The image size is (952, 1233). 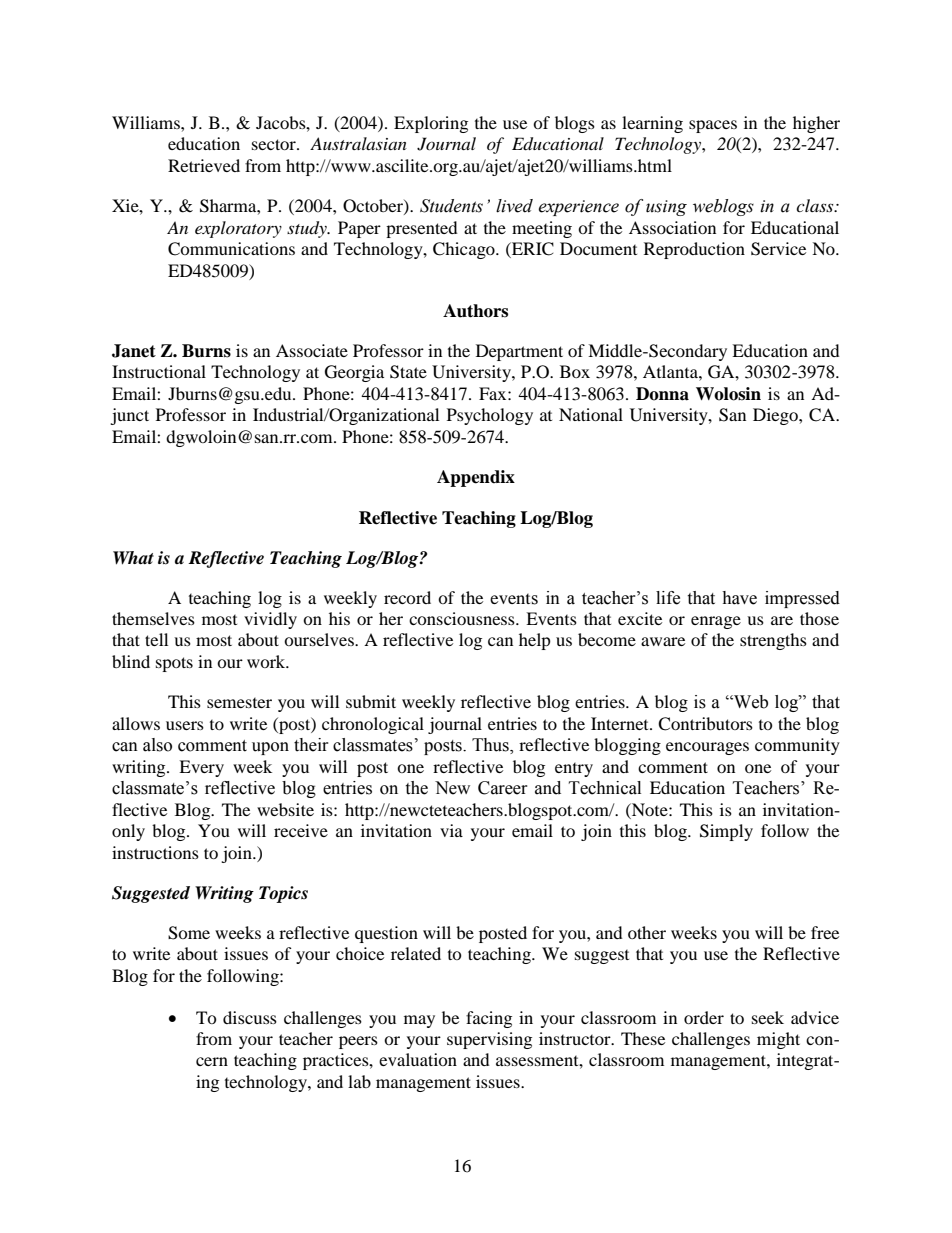 I want to click on Diego, so click(x=776, y=416).
